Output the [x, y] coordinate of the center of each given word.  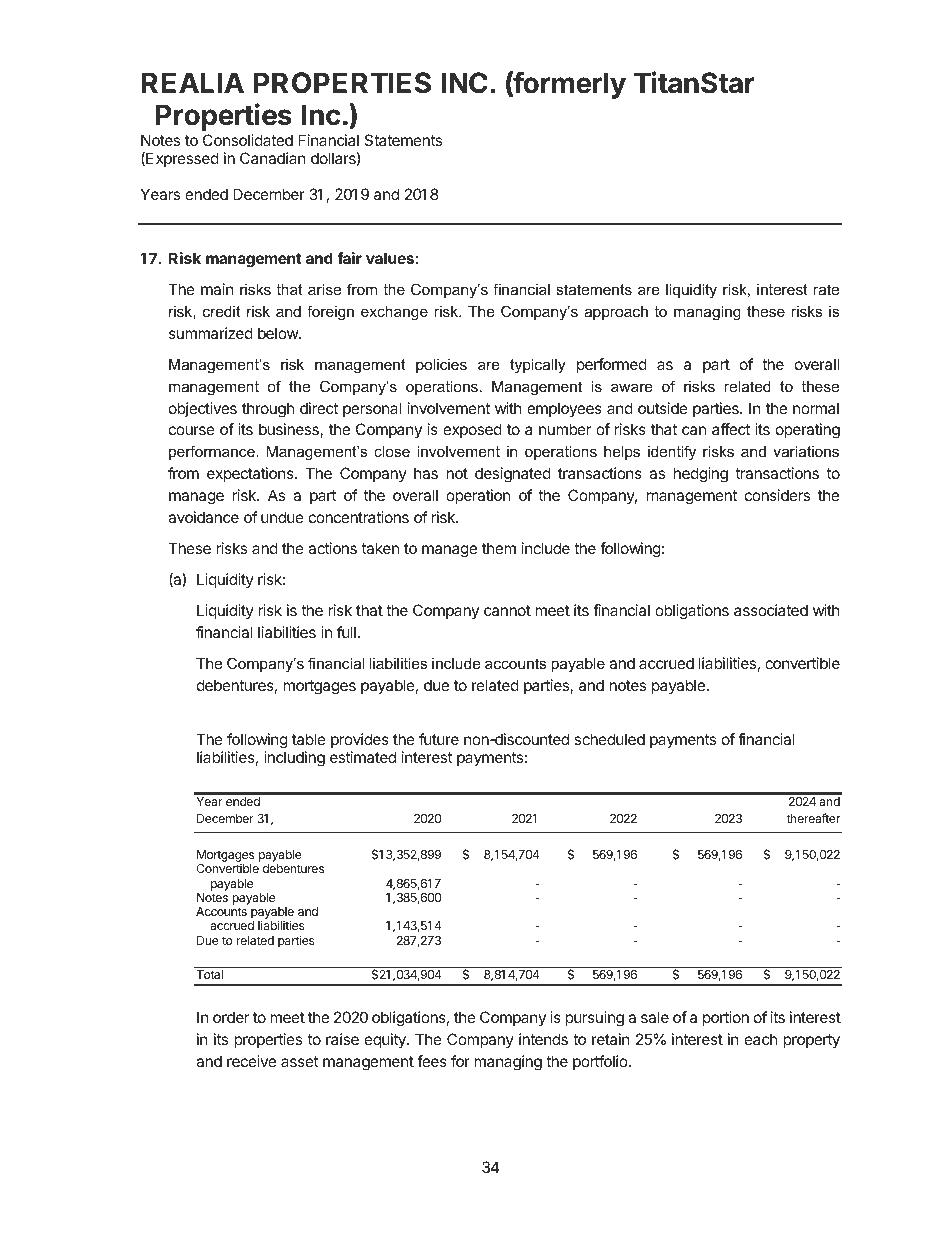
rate [826, 289]
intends [543, 1039]
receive [251, 1061]
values [390, 258]
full [346, 632]
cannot [507, 610]
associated [771, 610]
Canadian [273, 158]
